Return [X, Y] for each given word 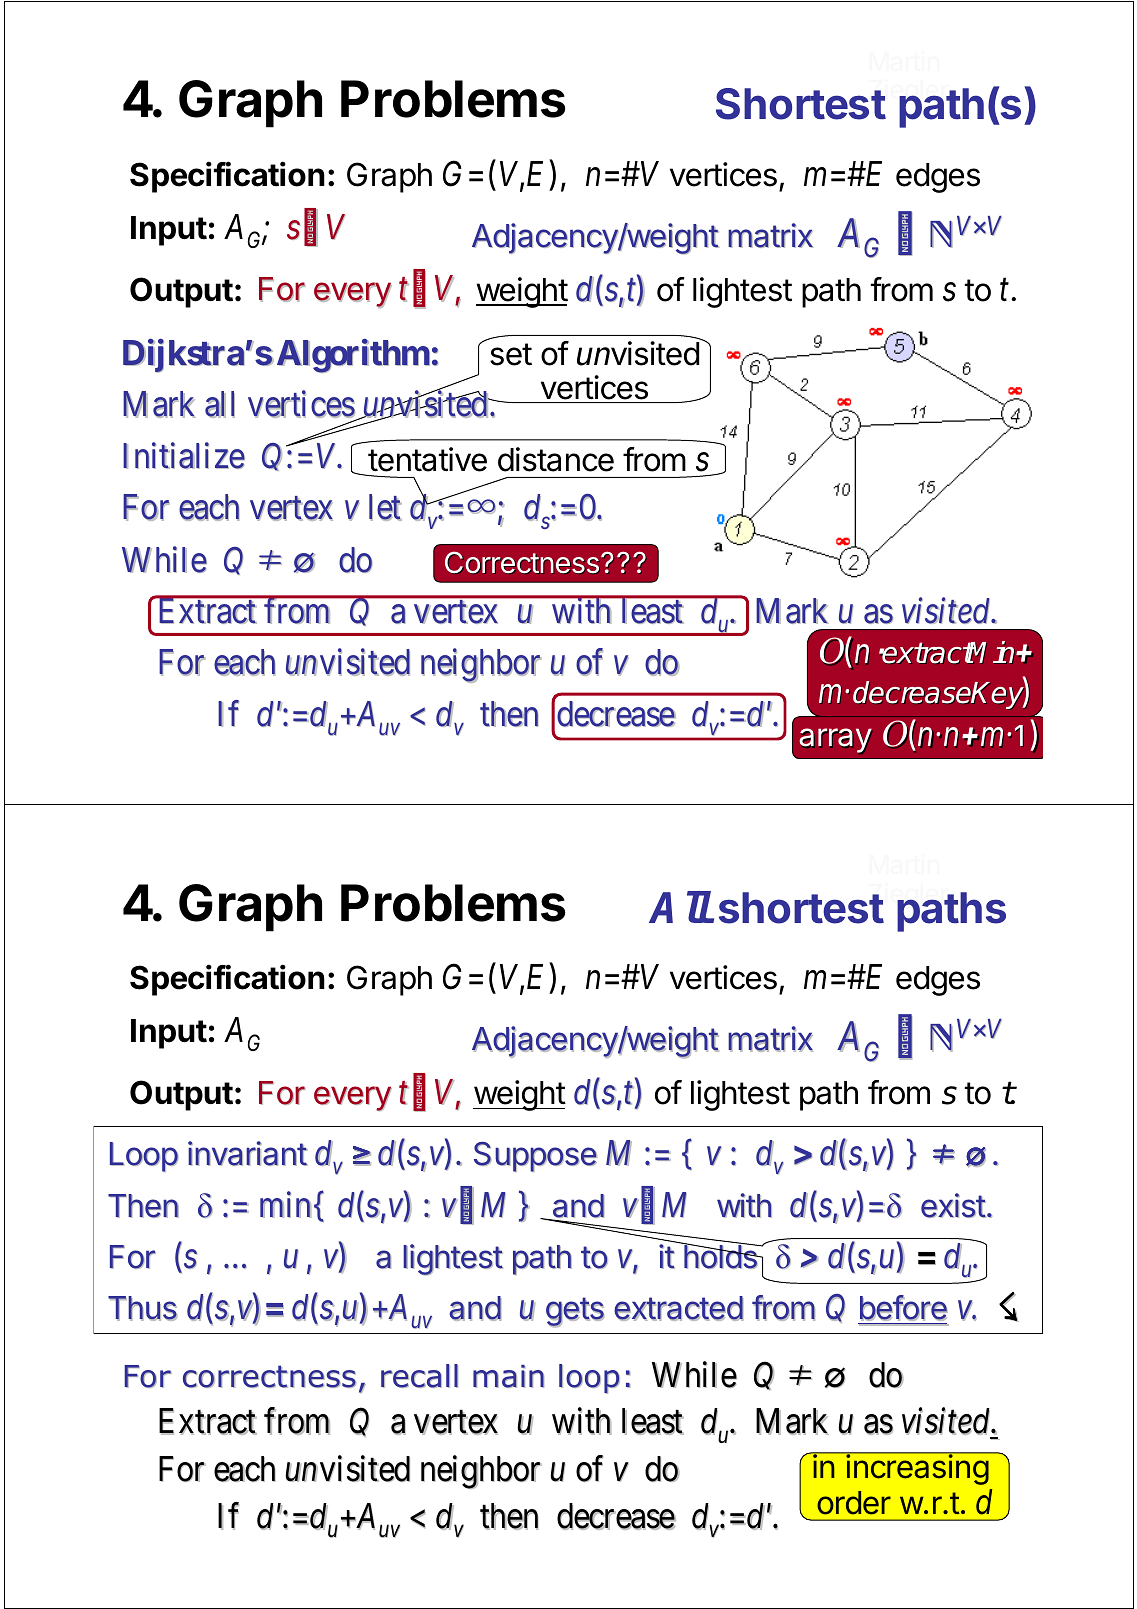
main [508, 1376]
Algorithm [353, 356]
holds [722, 1256]
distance [556, 459]
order [854, 1503]
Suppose [535, 1156]
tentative [426, 461]
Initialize [184, 456]
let [385, 508]
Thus [143, 1308]
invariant [248, 1154]
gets [575, 1312]
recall [419, 1376]
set [511, 354]
